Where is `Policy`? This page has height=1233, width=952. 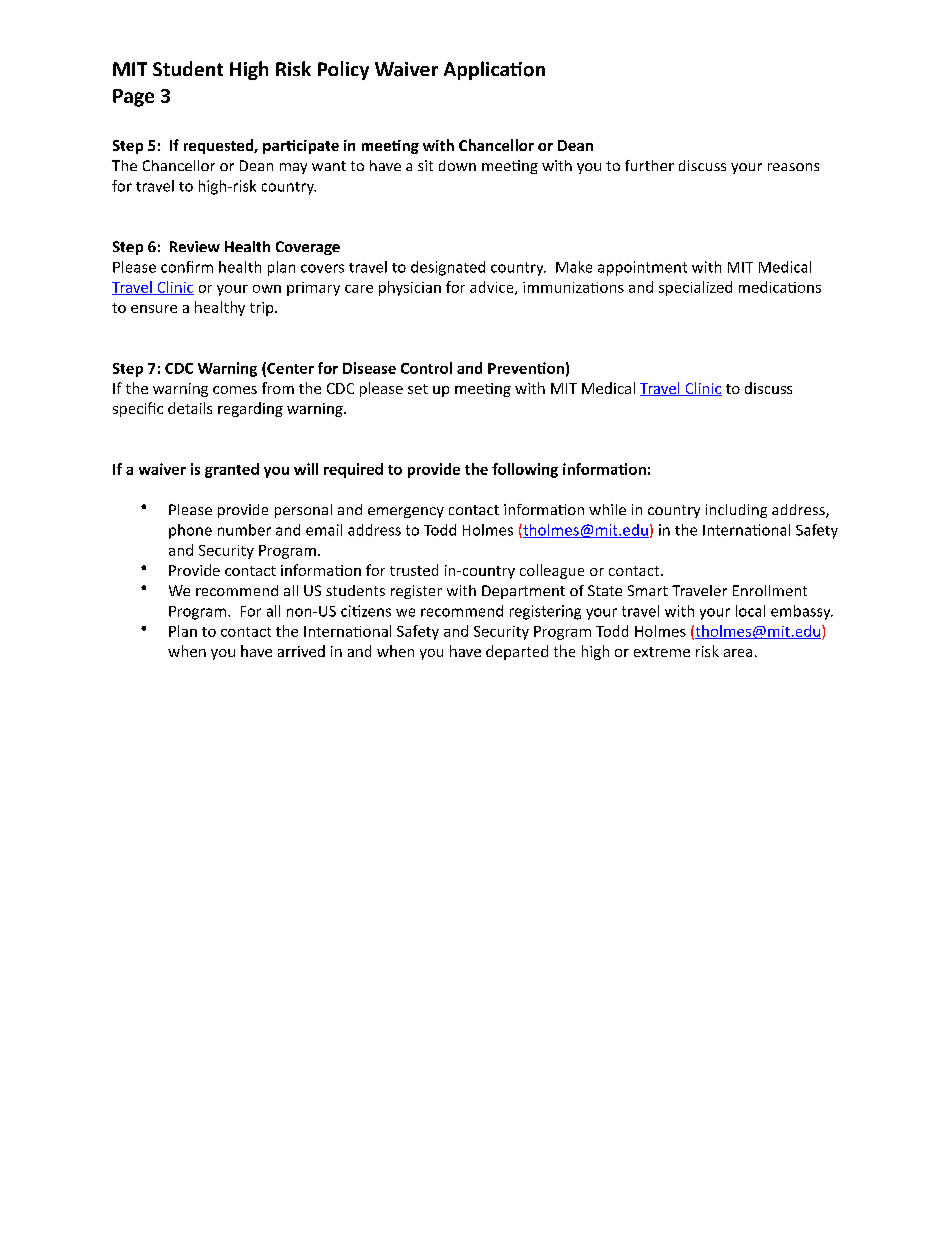
Policy is located at coordinates (343, 70).
